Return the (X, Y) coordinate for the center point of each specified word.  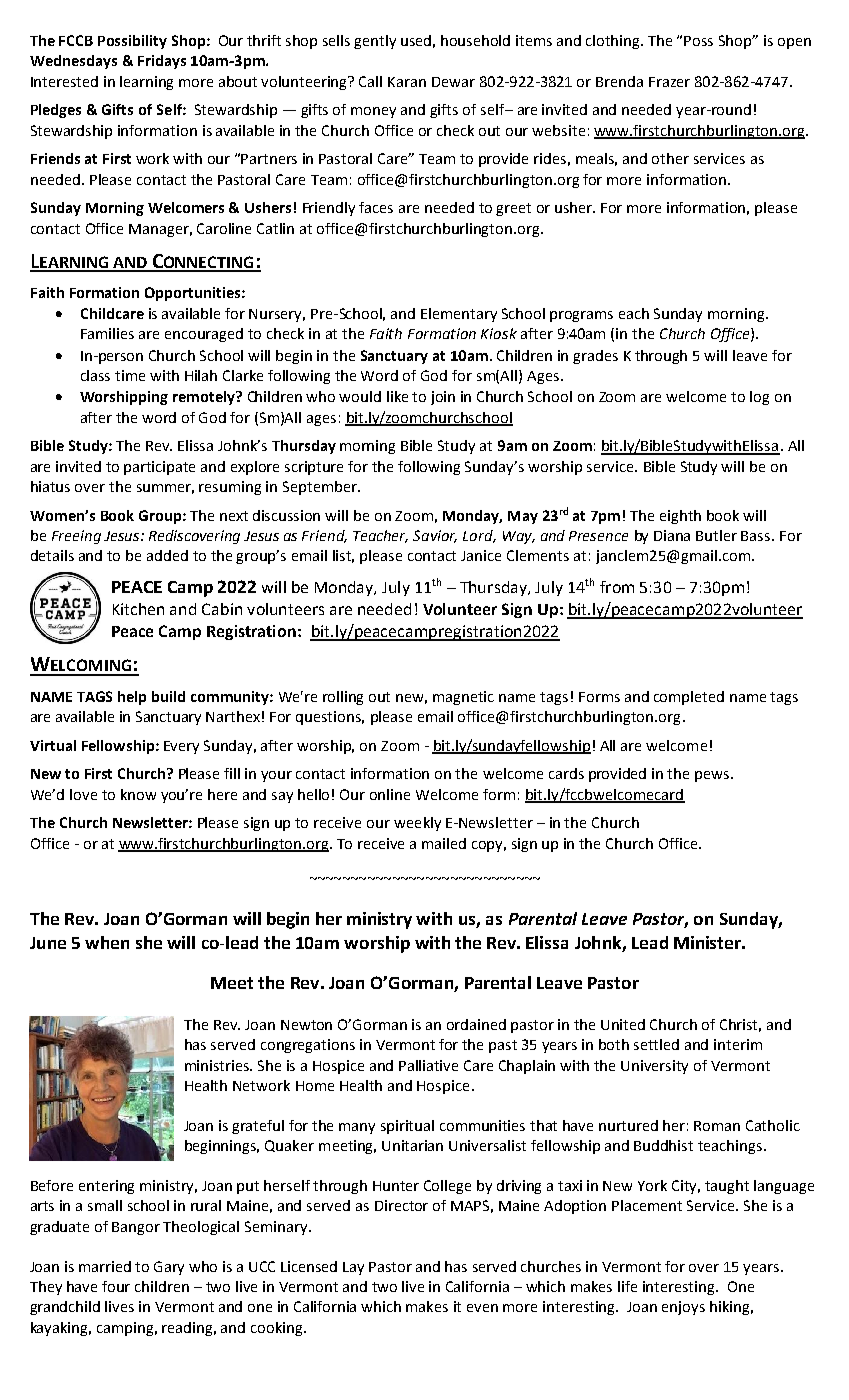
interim (738, 1044)
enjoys (683, 1308)
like (397, 396)
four (116, 1286)
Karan (407, 82)
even (482, 1308)
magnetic (463, 698)
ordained (476, 1024)
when (107, 942)
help (132, 698)
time (130, 375)
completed (689, 698)
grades (595, 357)
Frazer (669, 82)
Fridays (162, 62)
